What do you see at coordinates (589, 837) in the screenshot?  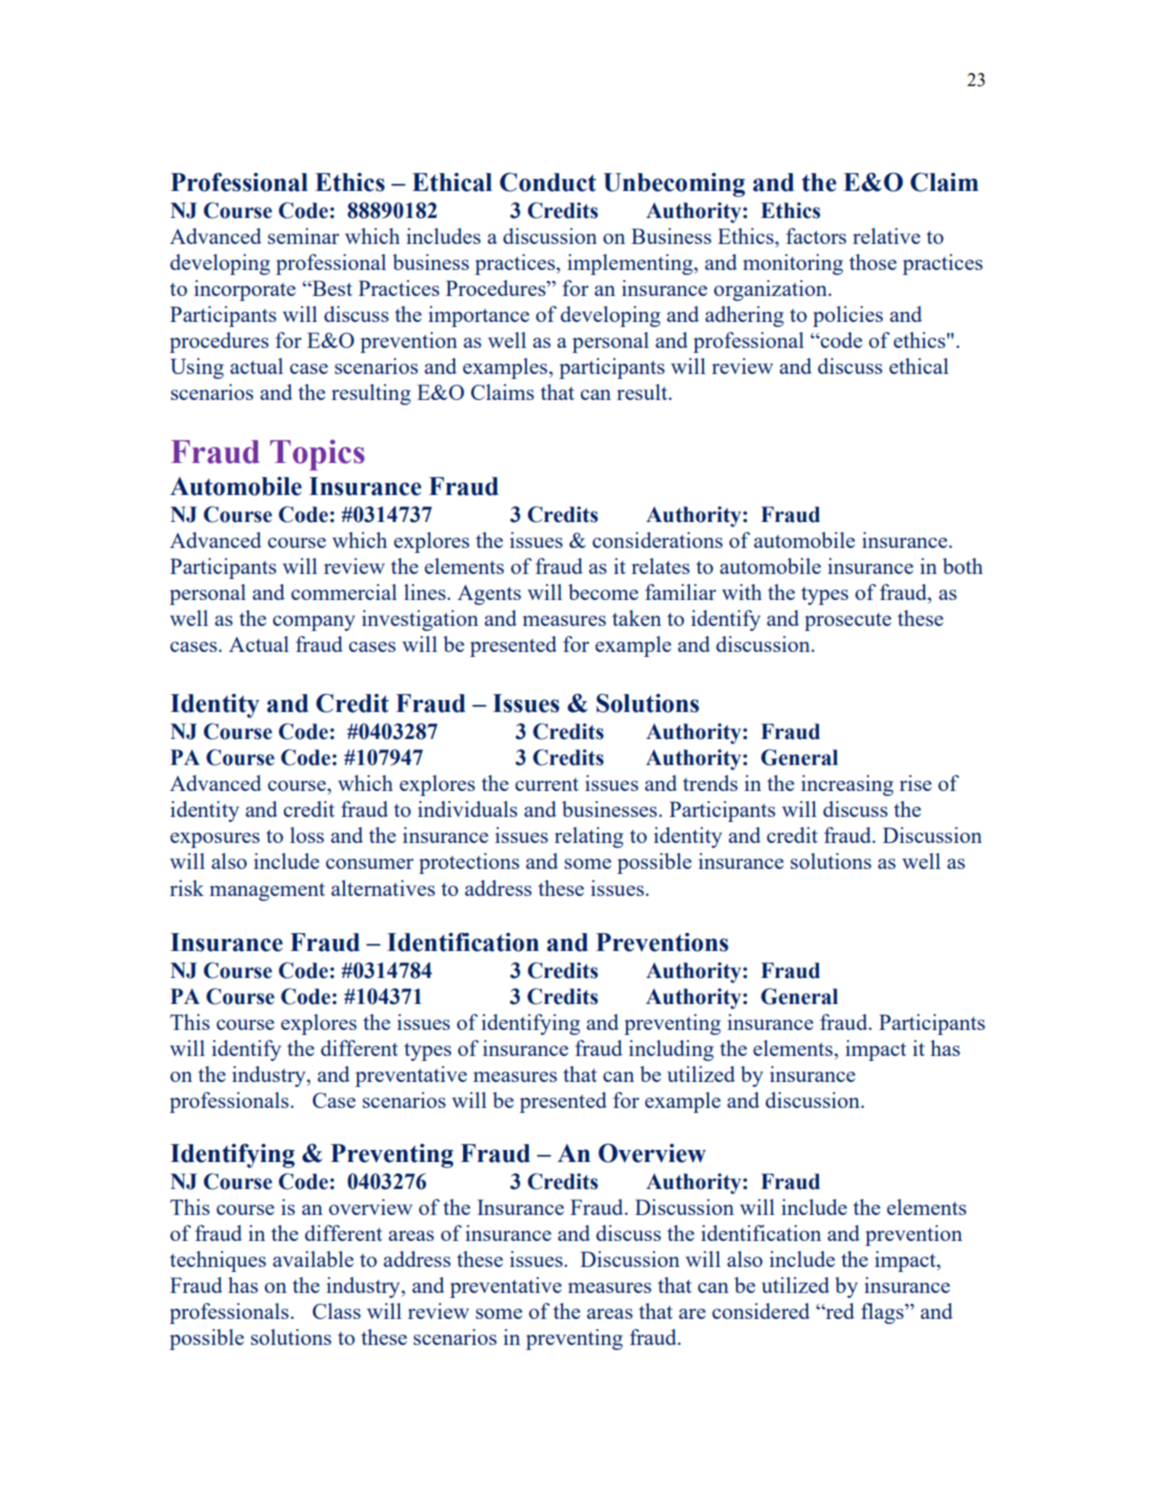 I see `relating` at bounding box center [589, 837].
